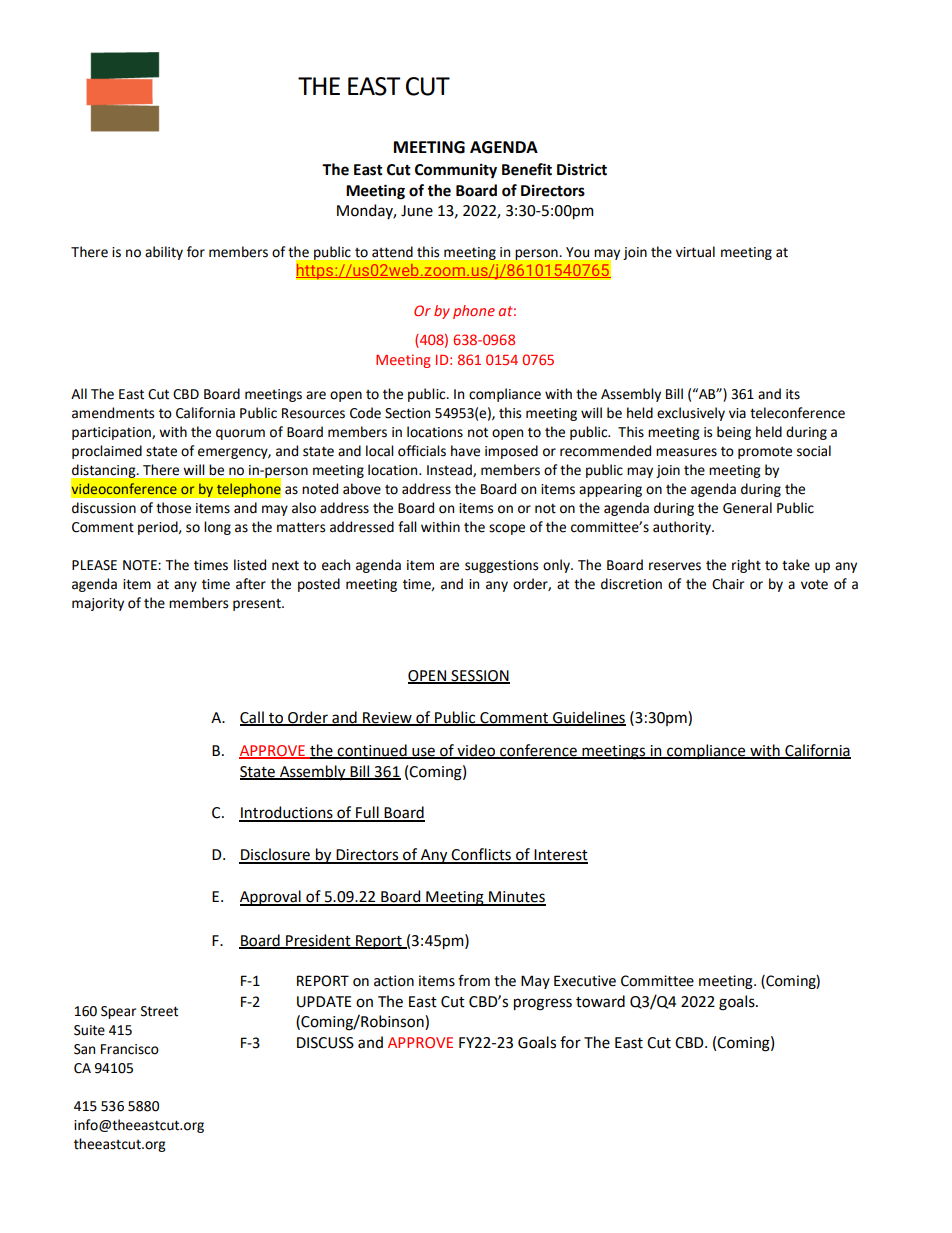  I want to click on suggestions, so click(501, 566).
